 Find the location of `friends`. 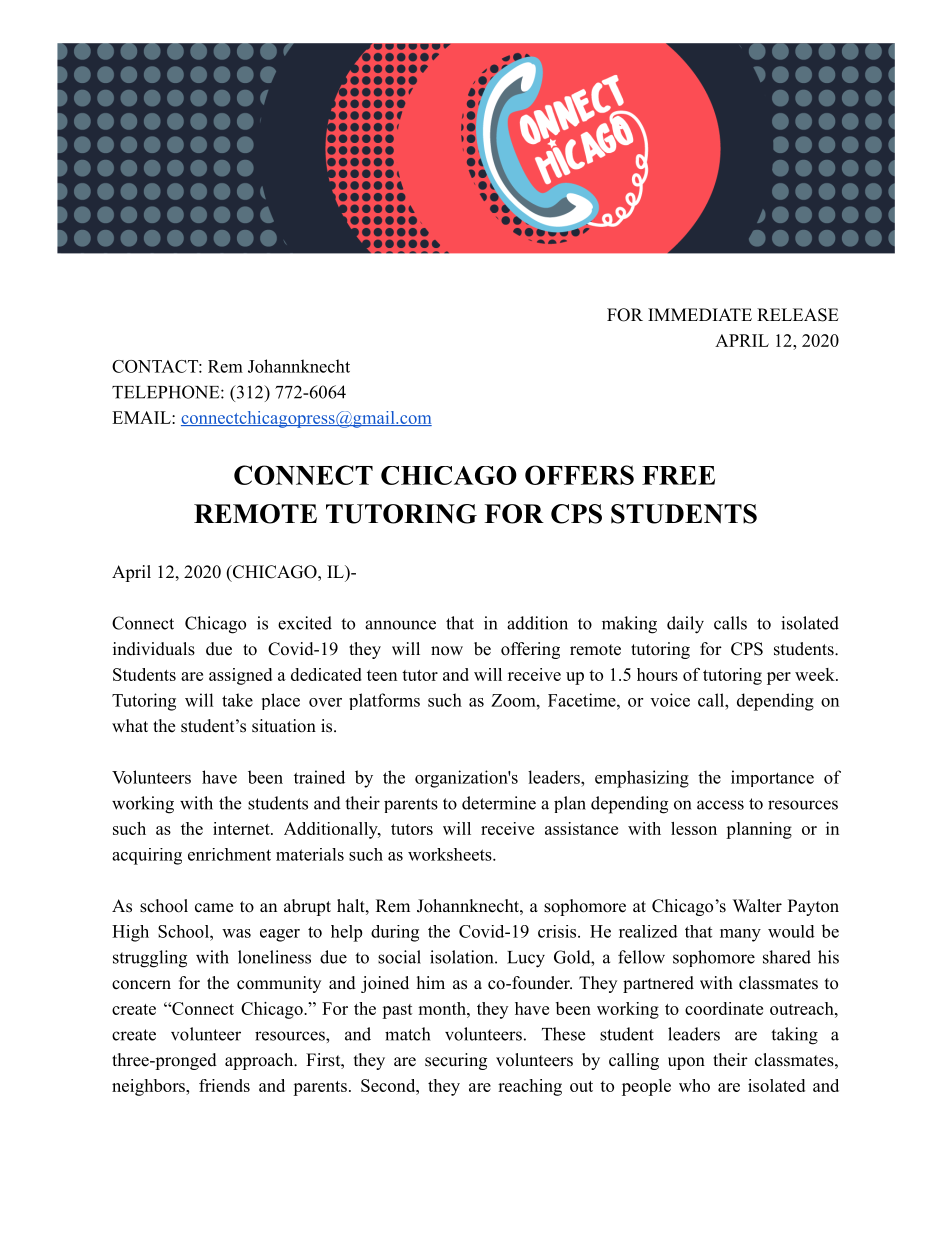

friends is located at coordinates (224, 1085).
